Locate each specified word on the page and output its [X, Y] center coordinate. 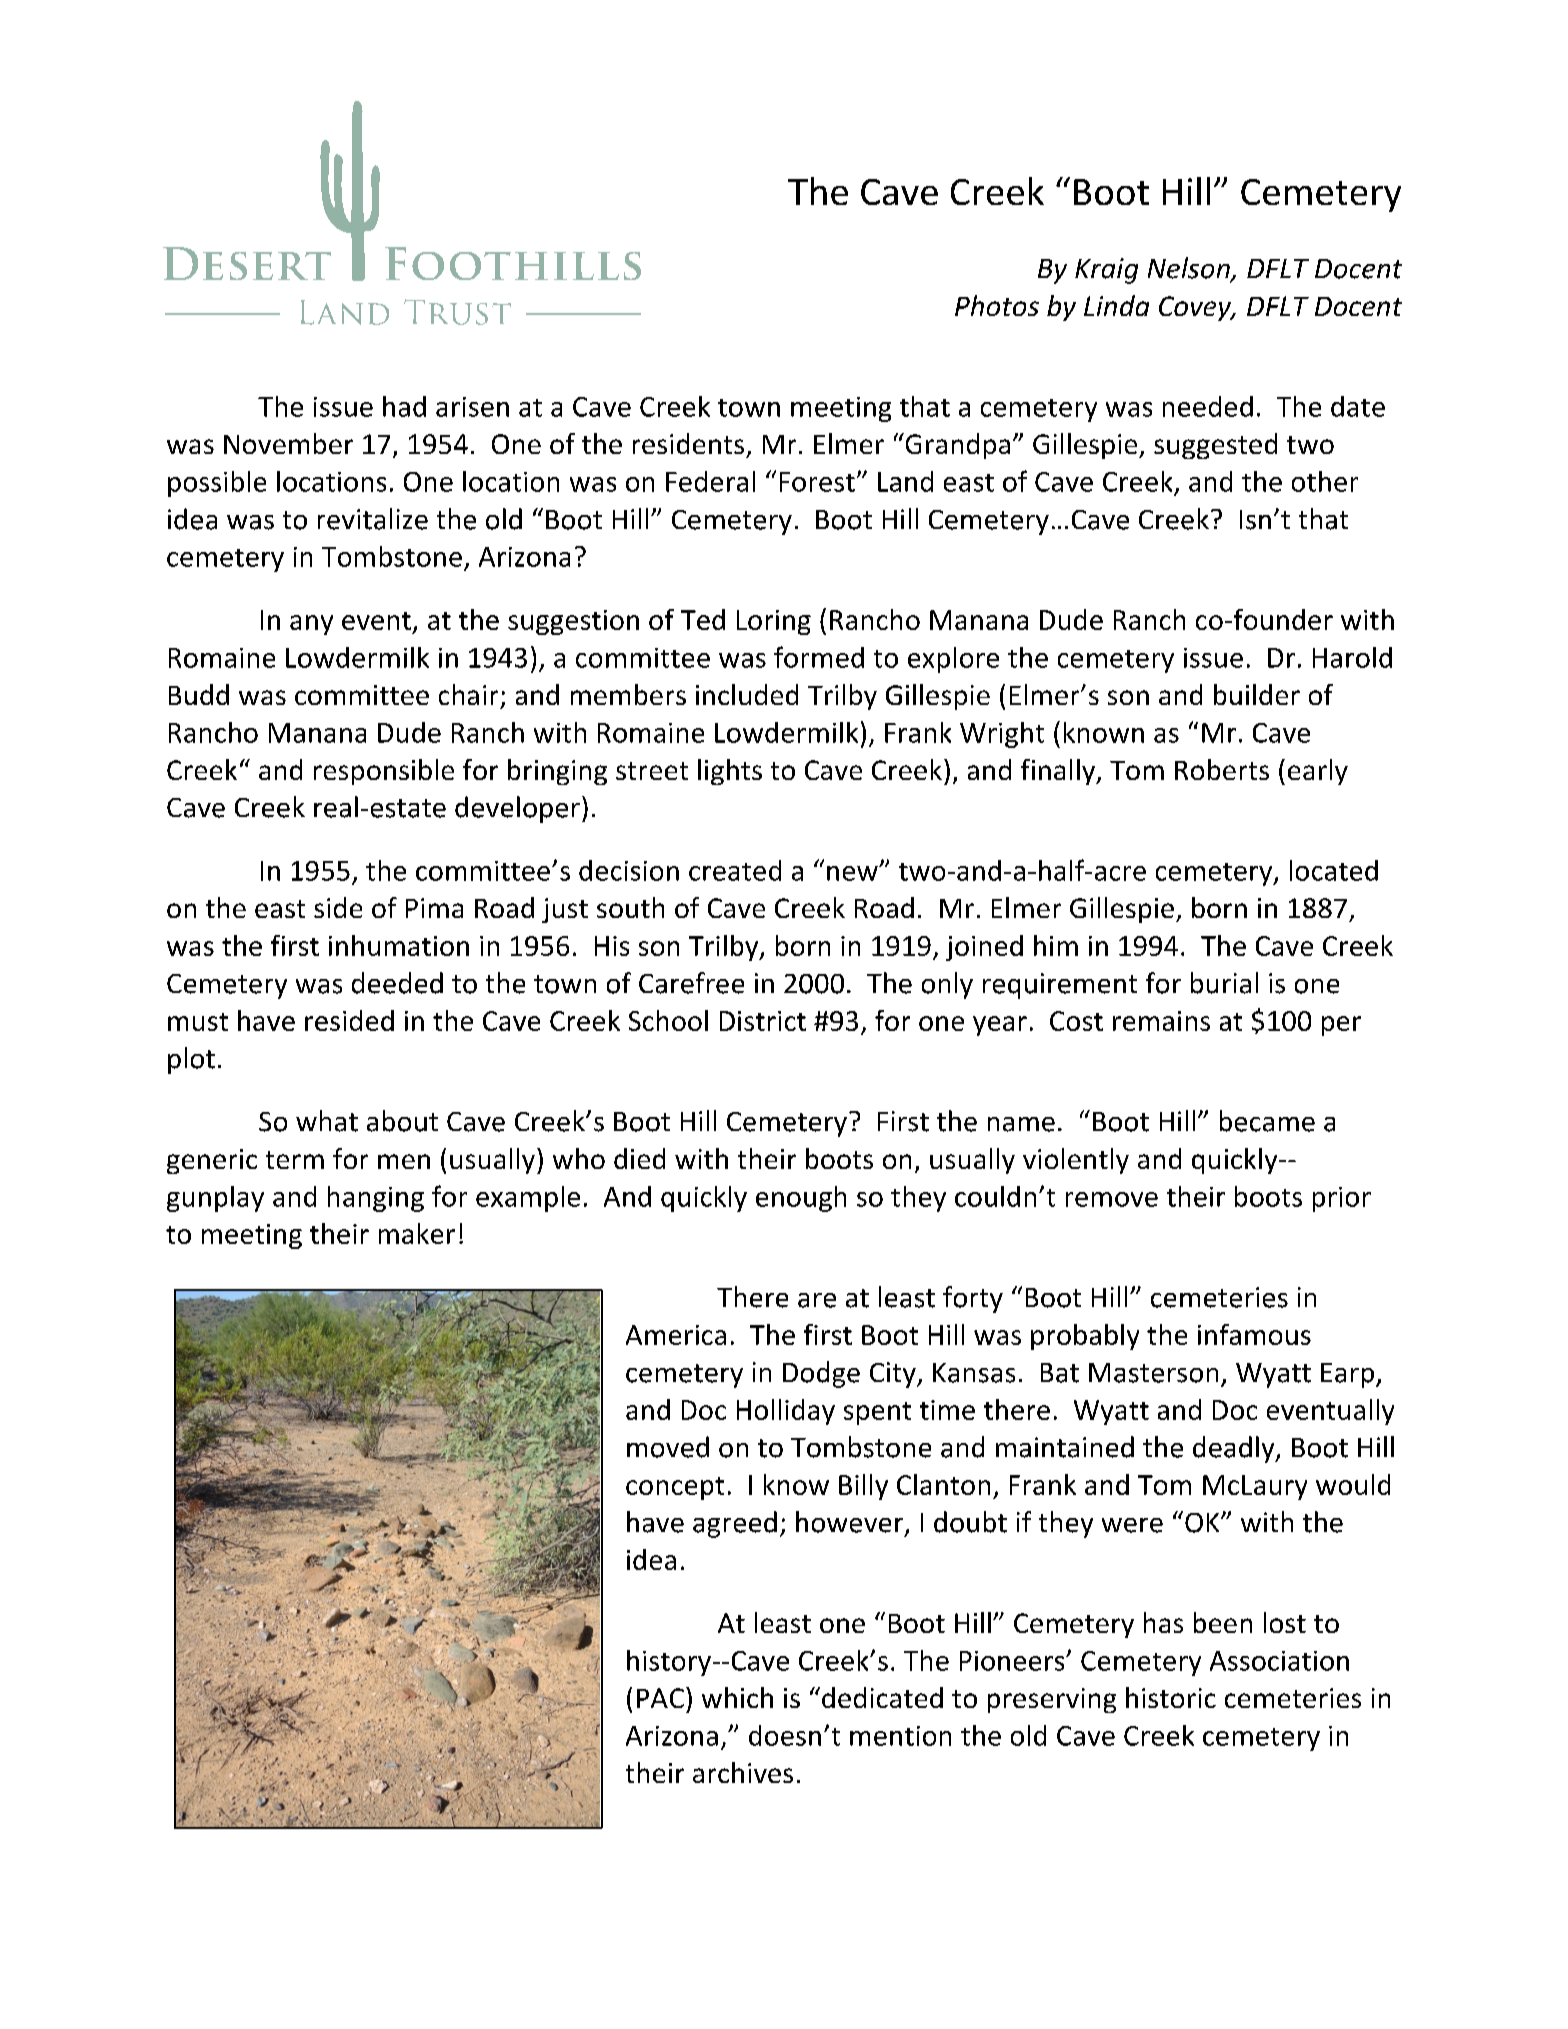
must [198, 1022]
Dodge [821, 1374]
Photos [997, 305]
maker [417, 1233]
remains [1161, 1021]
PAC [660, 1698]
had [404, 406]
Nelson [1190, 269]
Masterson [1153, 1373]
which [737, 1697]
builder [1257, 694]
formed [819, 657]
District [763, 1021]
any [311, 625]
